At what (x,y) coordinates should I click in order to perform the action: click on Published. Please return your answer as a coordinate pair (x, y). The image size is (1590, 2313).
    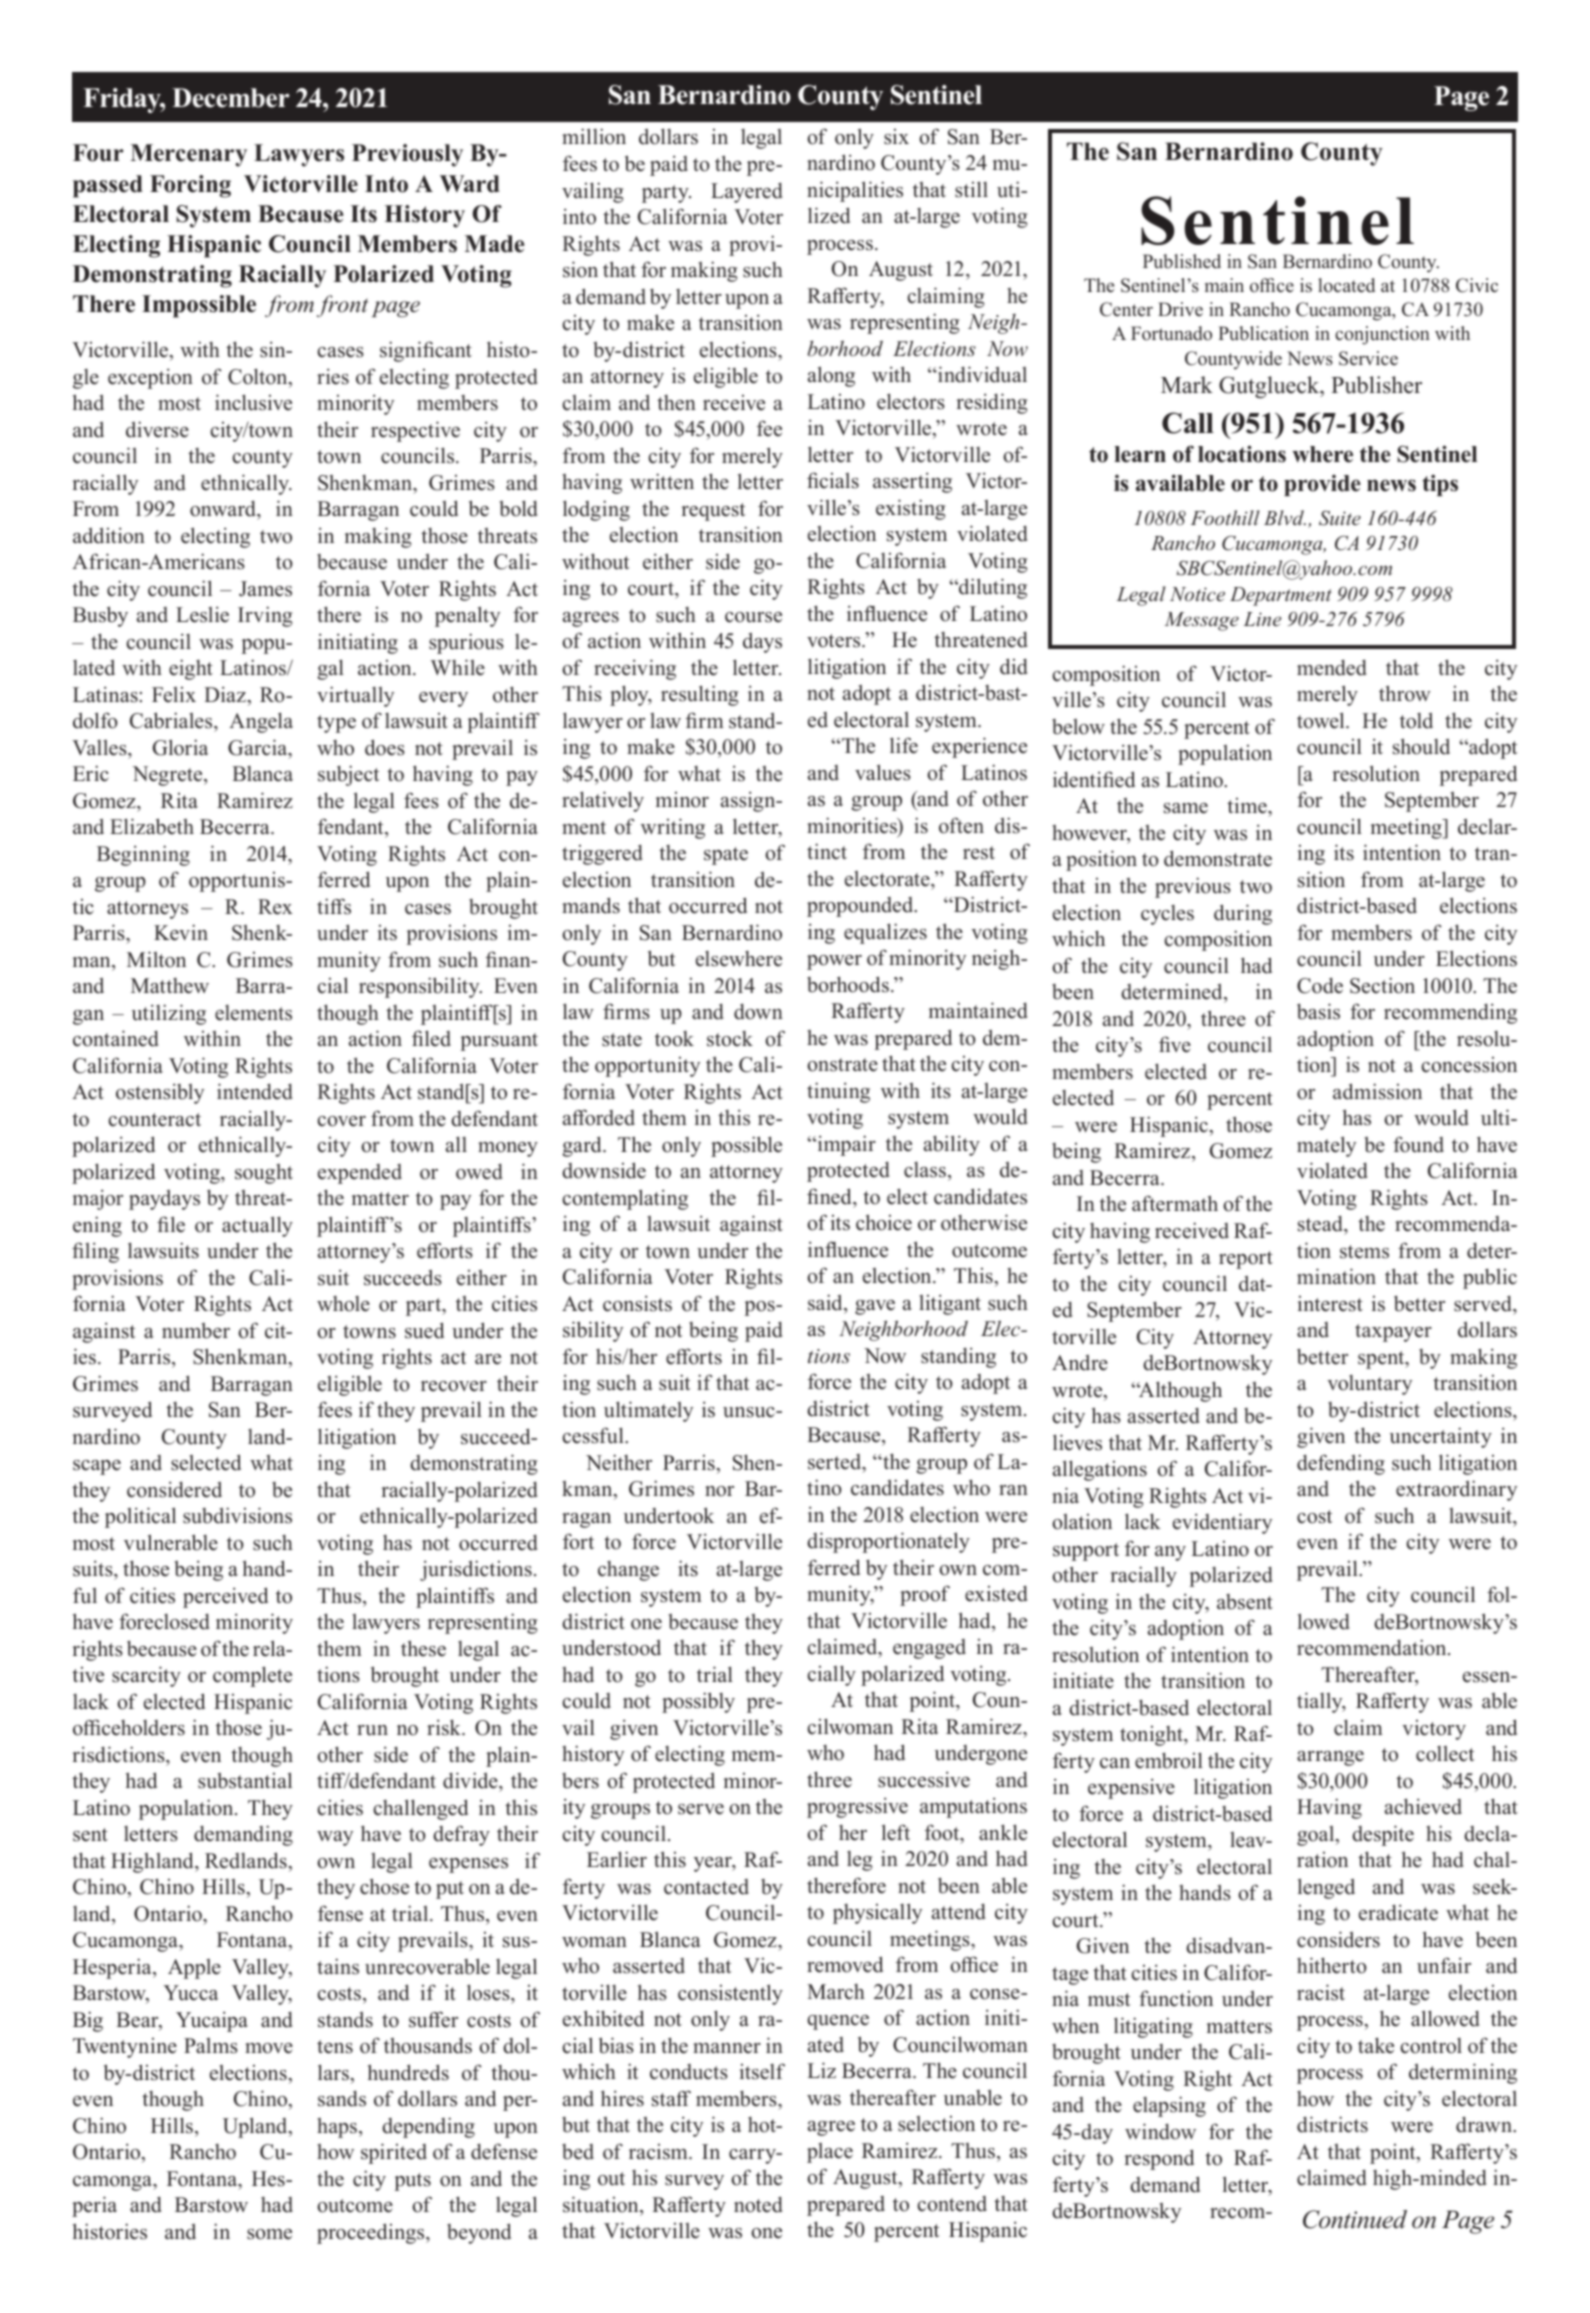
    Looking at the image, I should click on (1182, 261).
